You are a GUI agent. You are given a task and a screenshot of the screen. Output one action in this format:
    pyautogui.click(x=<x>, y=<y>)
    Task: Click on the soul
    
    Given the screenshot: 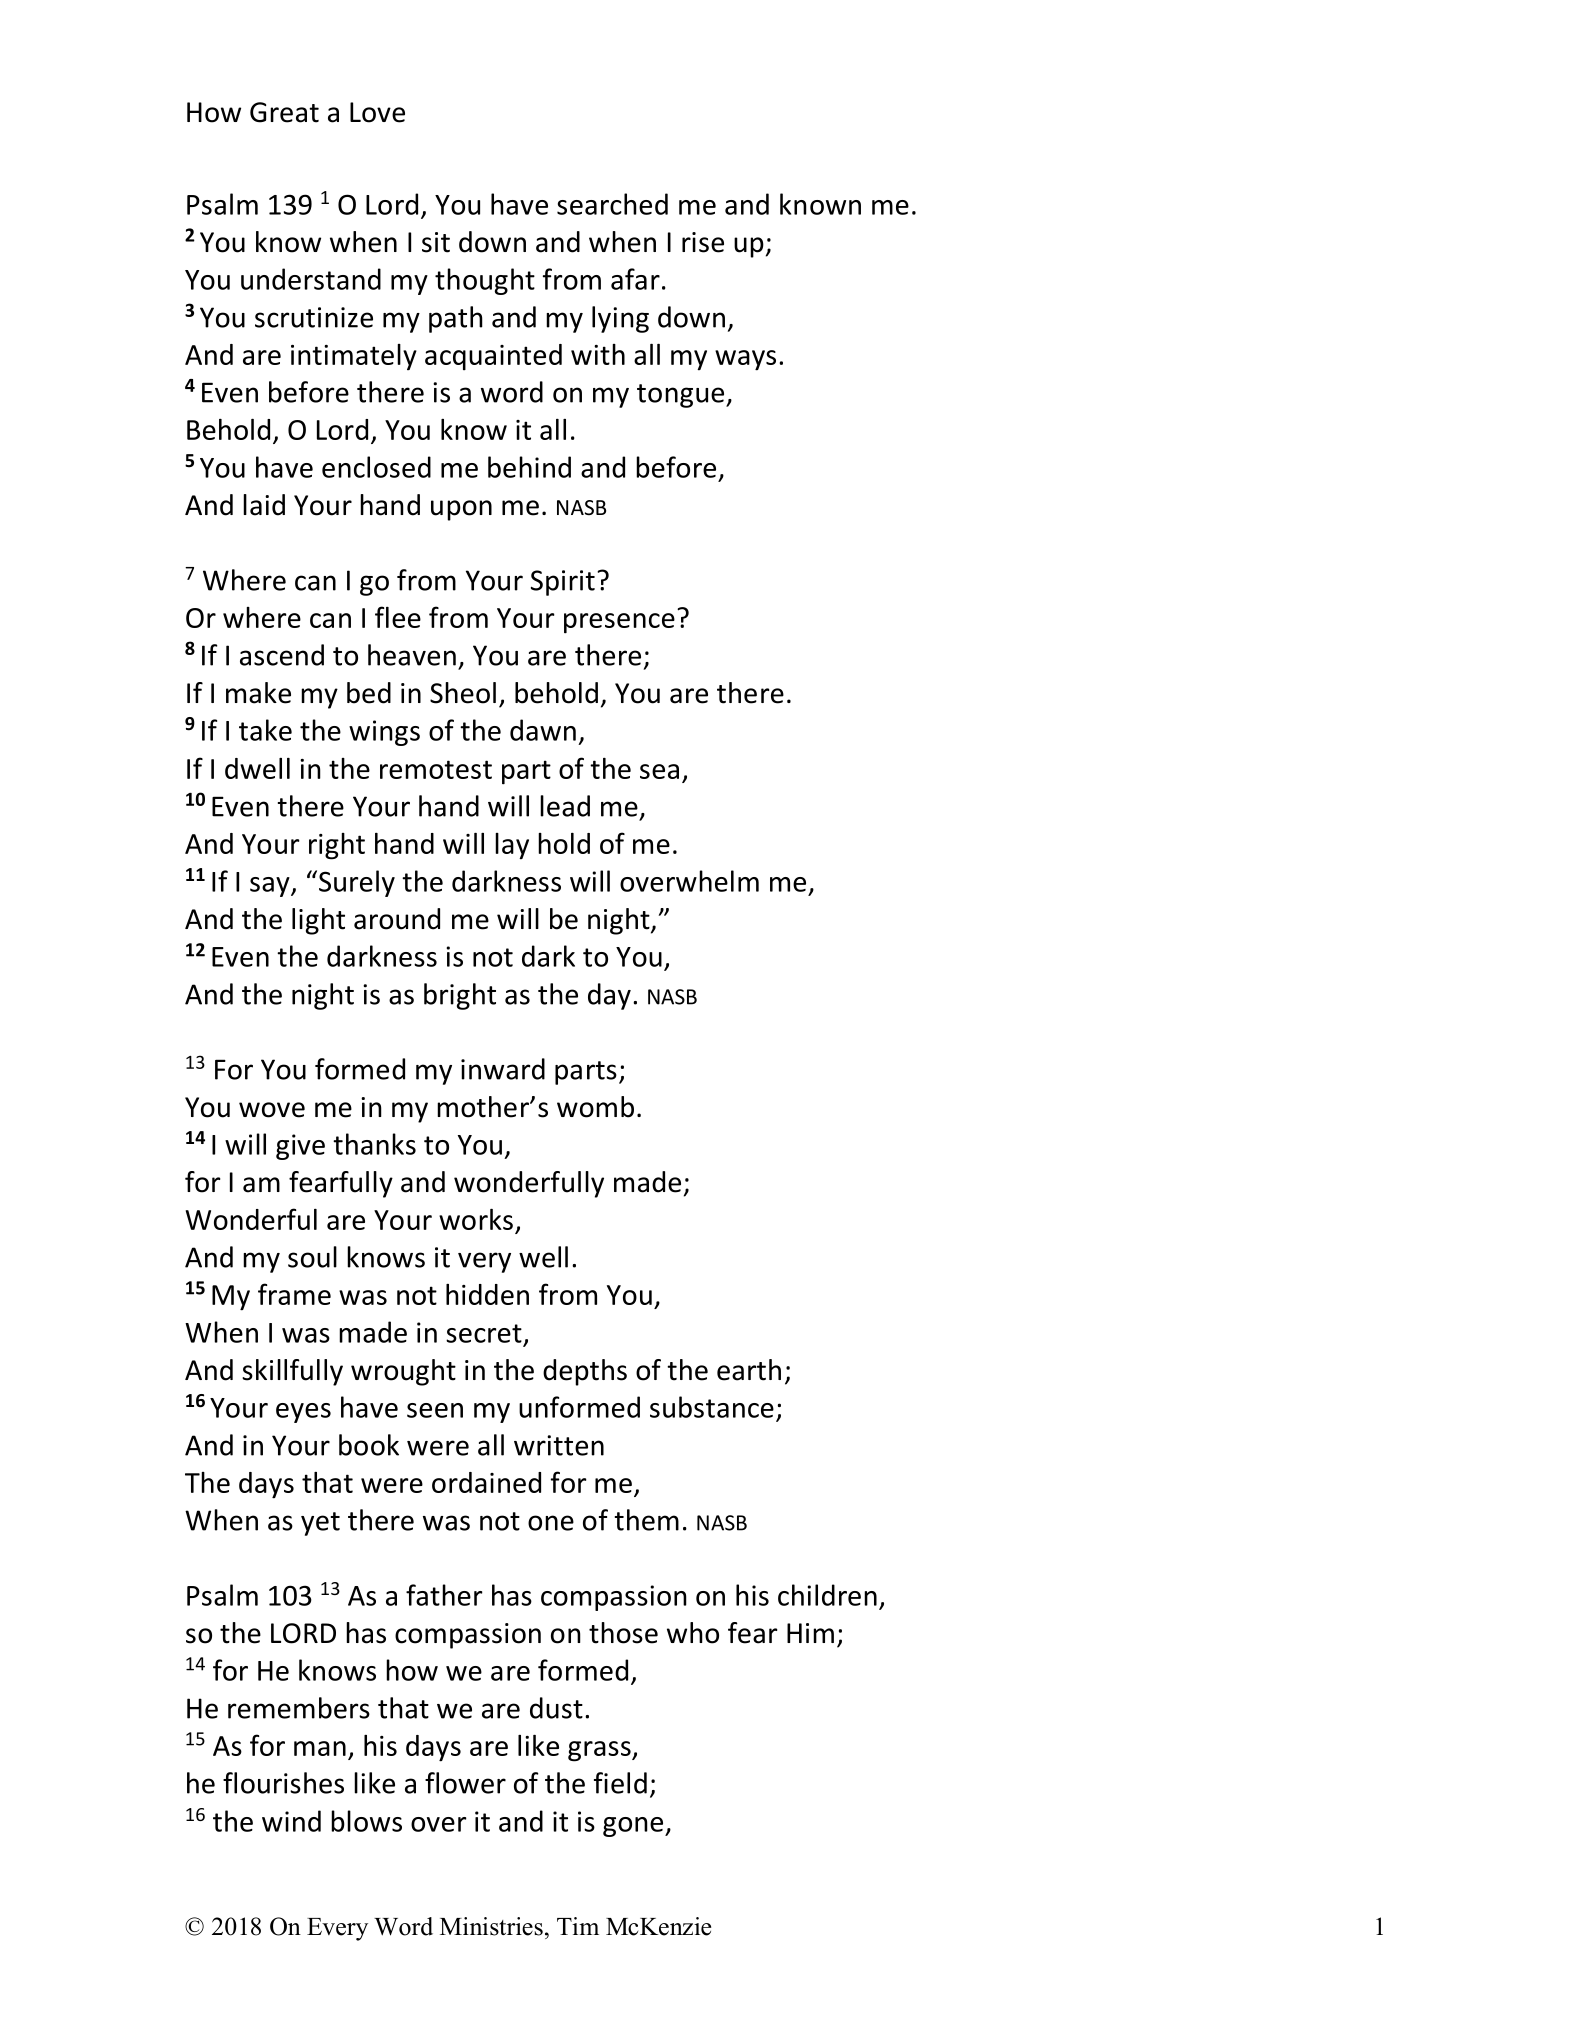 What is the action you would take?
    pyautogui.click(x=312, y=1257)
